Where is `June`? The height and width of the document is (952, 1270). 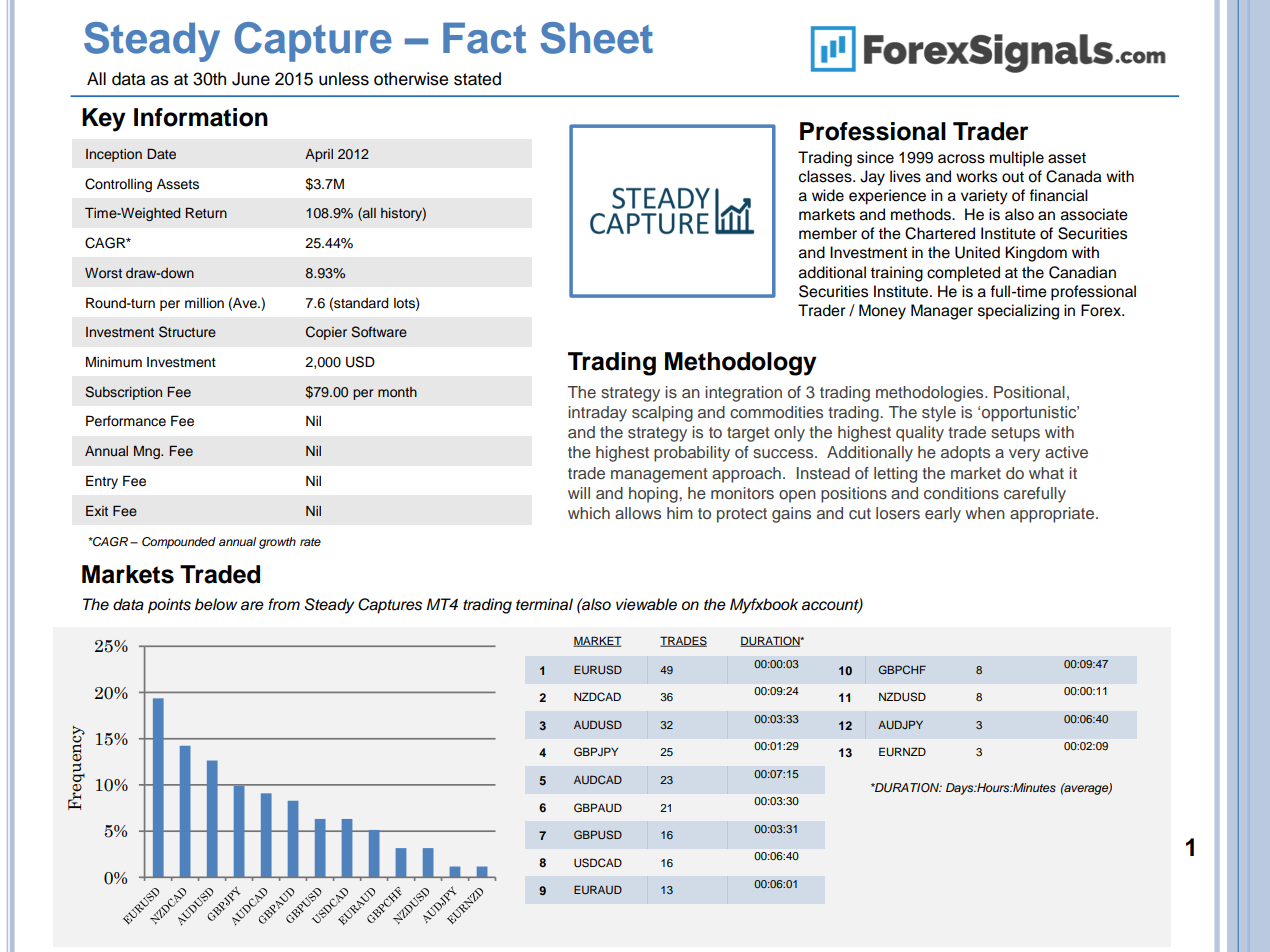 June is located at coordinates (251, 79).
